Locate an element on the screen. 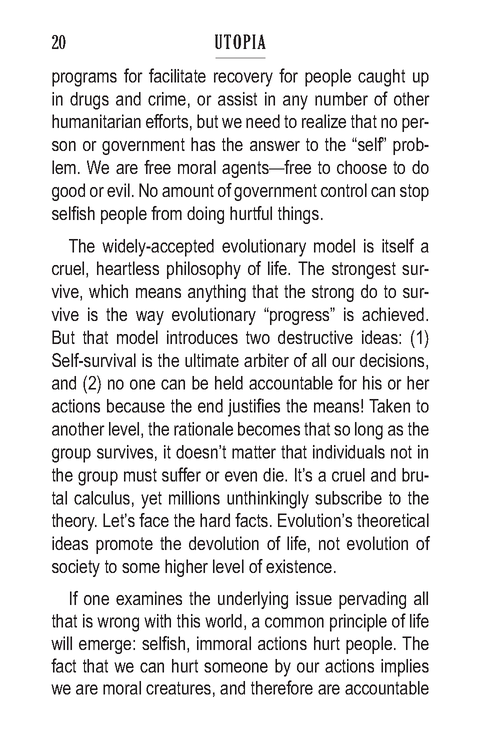 The height and width of the screenshot is (756, 481). recovery is located at coordinates (243, 79).
